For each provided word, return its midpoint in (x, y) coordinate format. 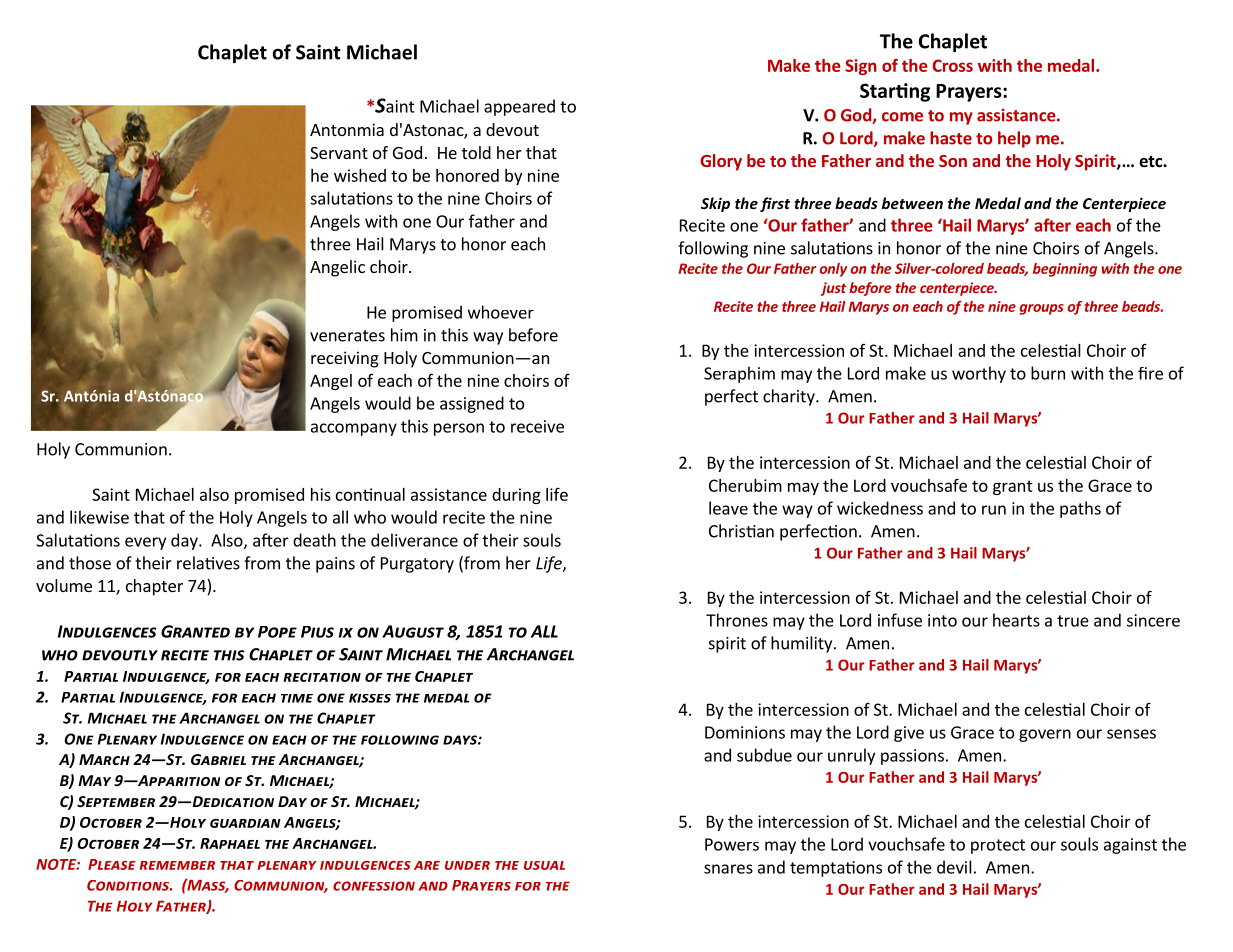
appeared (519, 107)
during (516, 496)
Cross (953, 65)
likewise (99, 517)
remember (177, 865)
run (994, 510)
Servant (339, 153)
